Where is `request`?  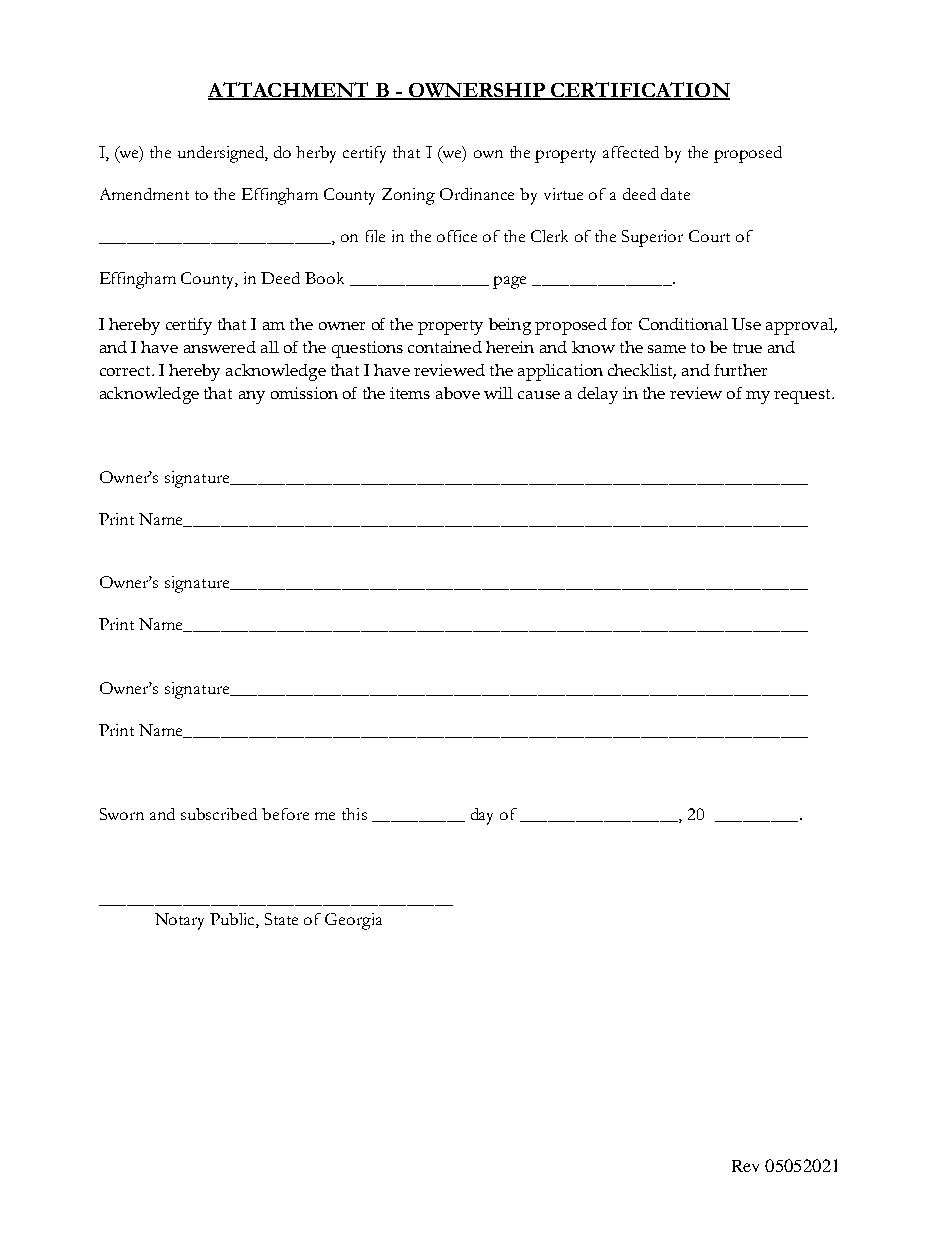
request is located at coordinates (803, 396).
